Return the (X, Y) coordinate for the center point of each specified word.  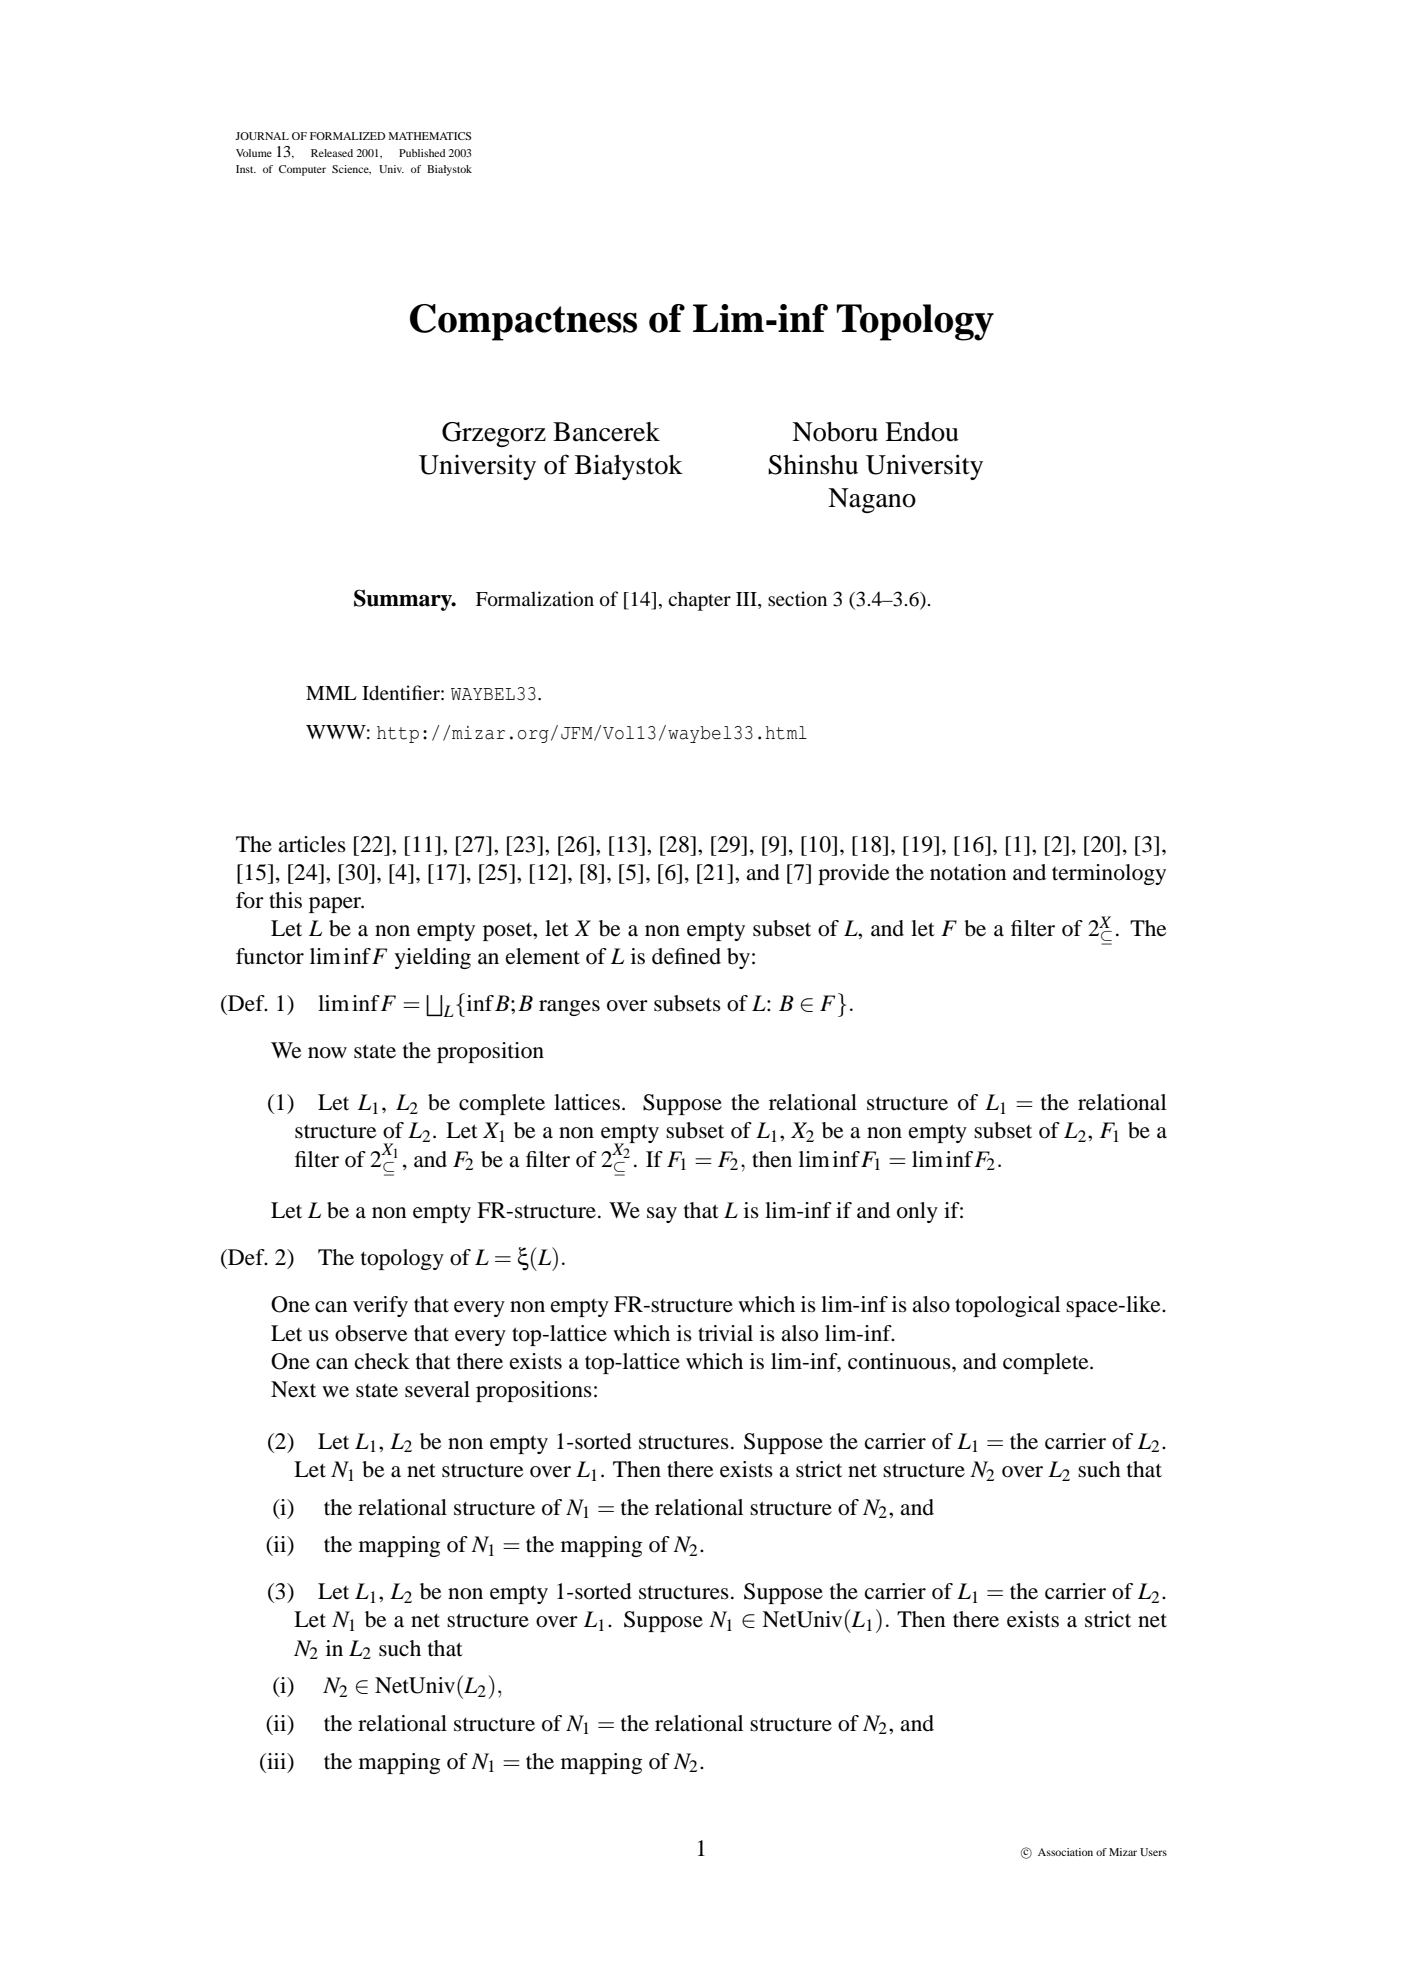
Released (332, 153)
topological (1007, 1306)
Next (293, 1389)
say (662, 1215)
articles (312, 844)
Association (1065, 1852)
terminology (1109, 874)
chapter (699, 601)
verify (380, 1306)
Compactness (523, 322)
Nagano (872, 500)
